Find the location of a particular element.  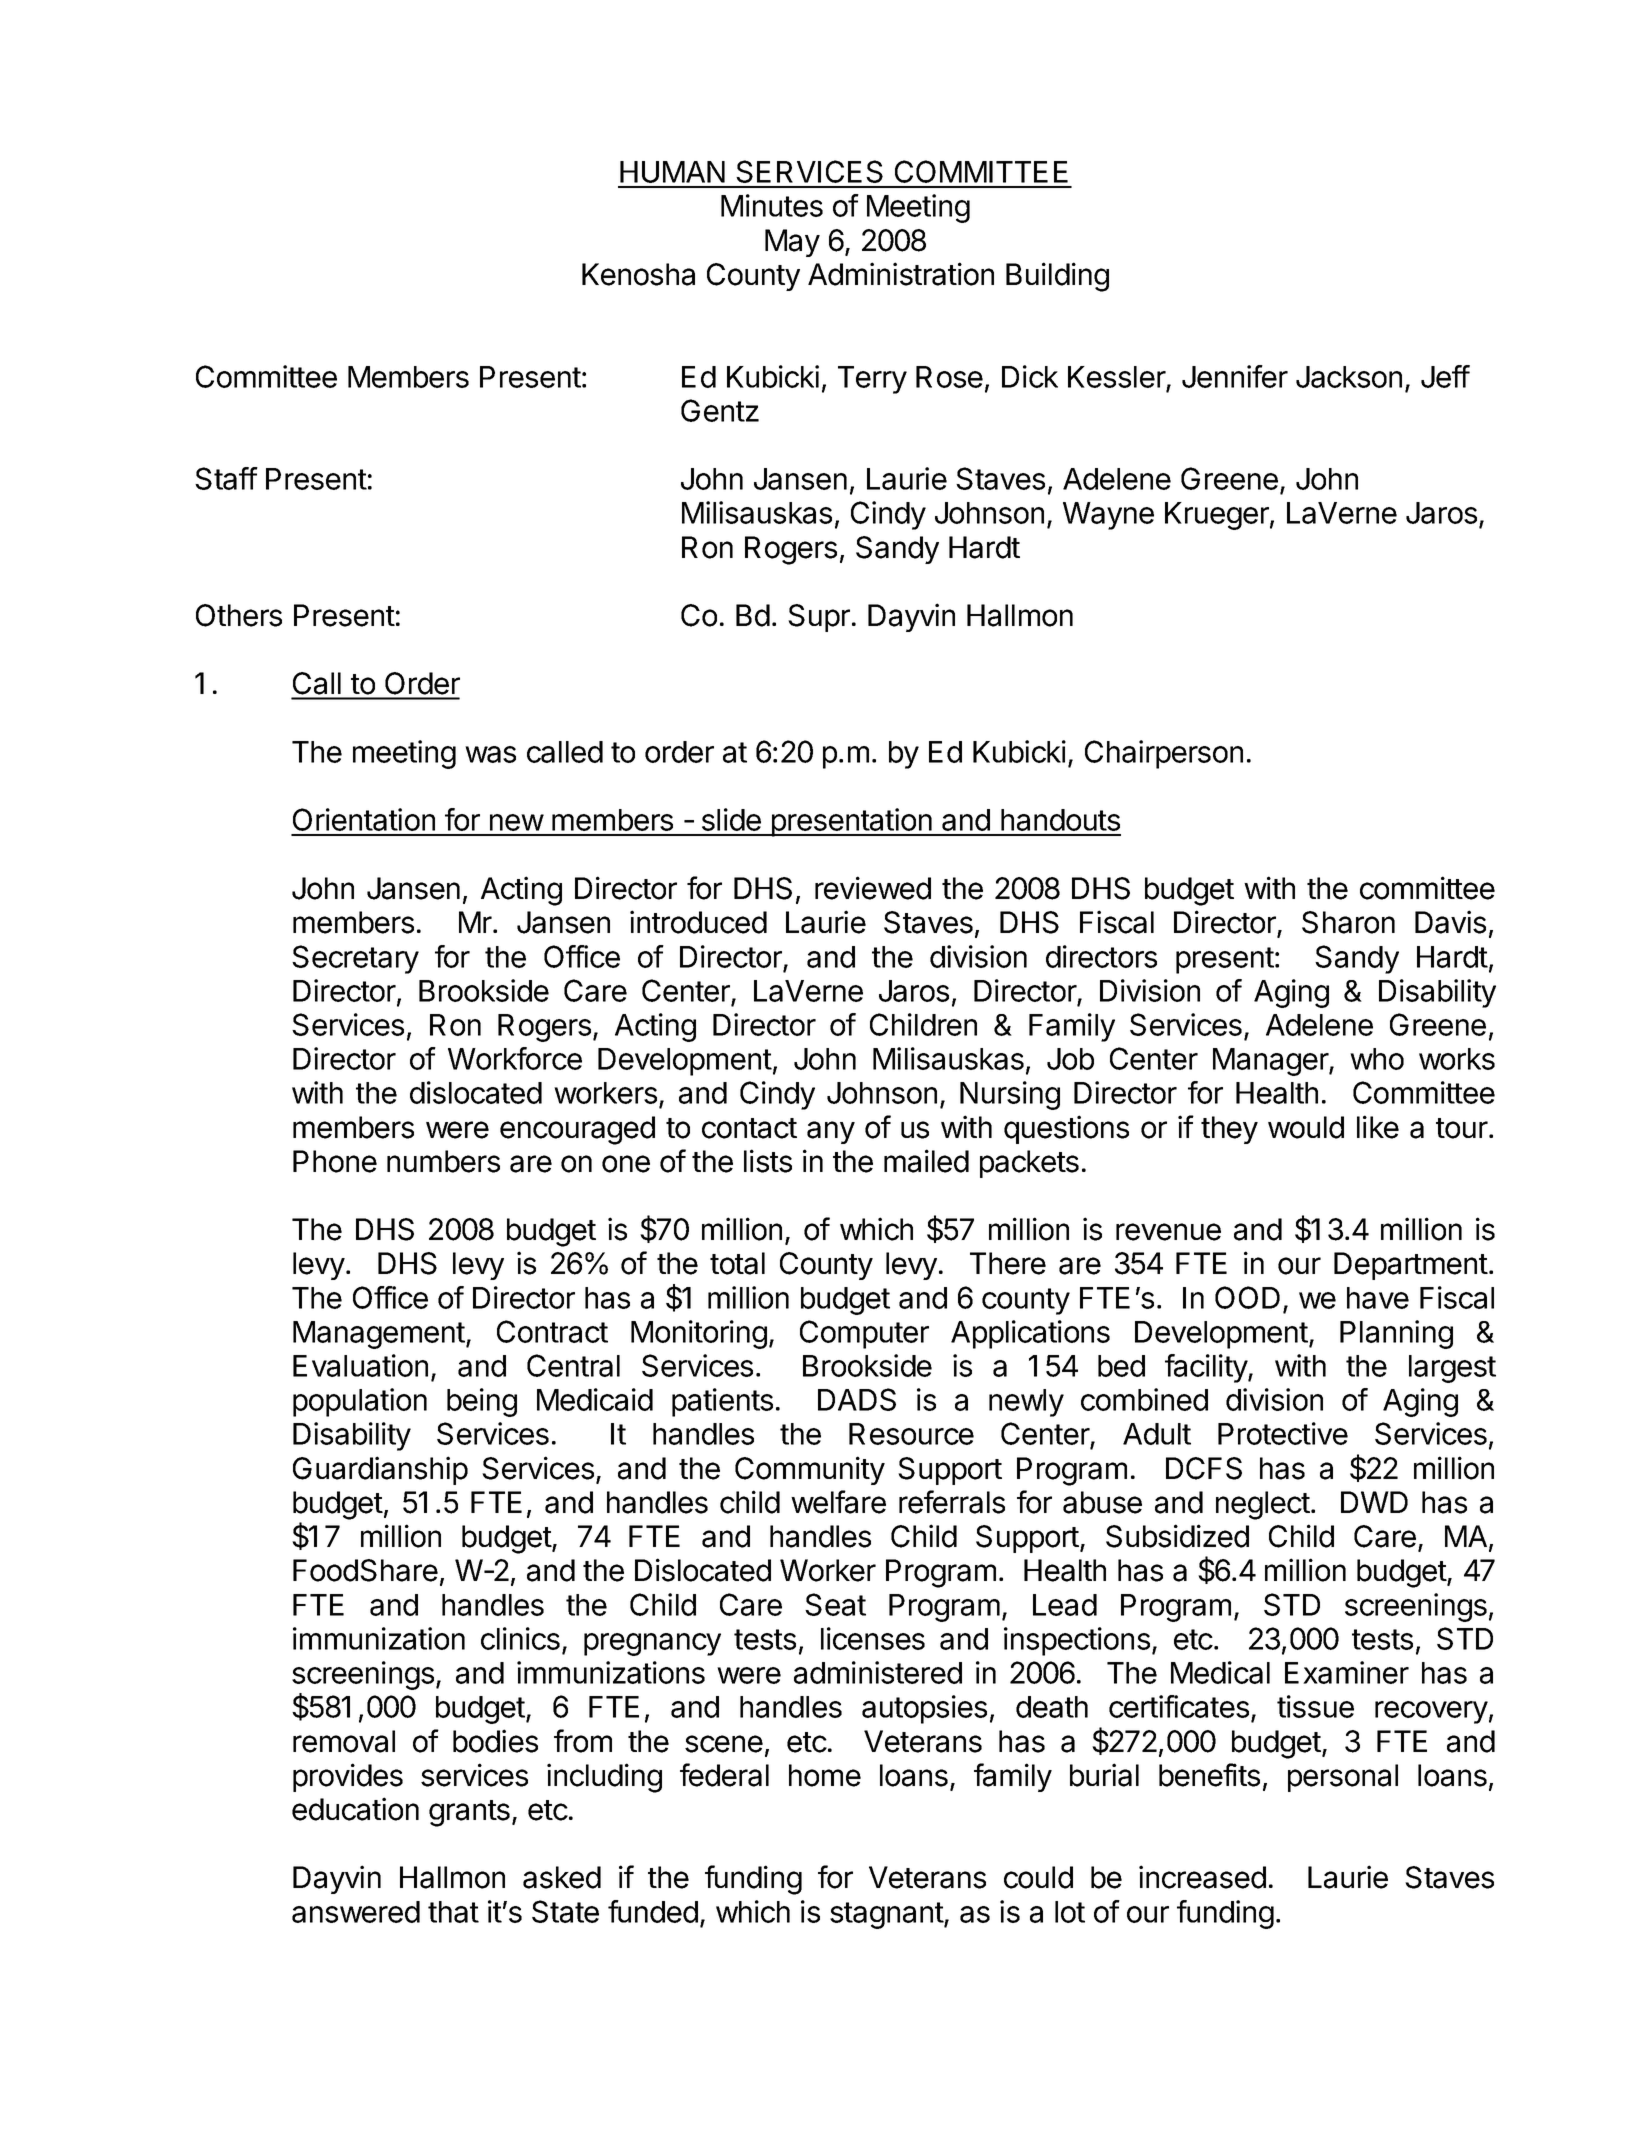

Protective is located at coordinates (1283, 1433).
